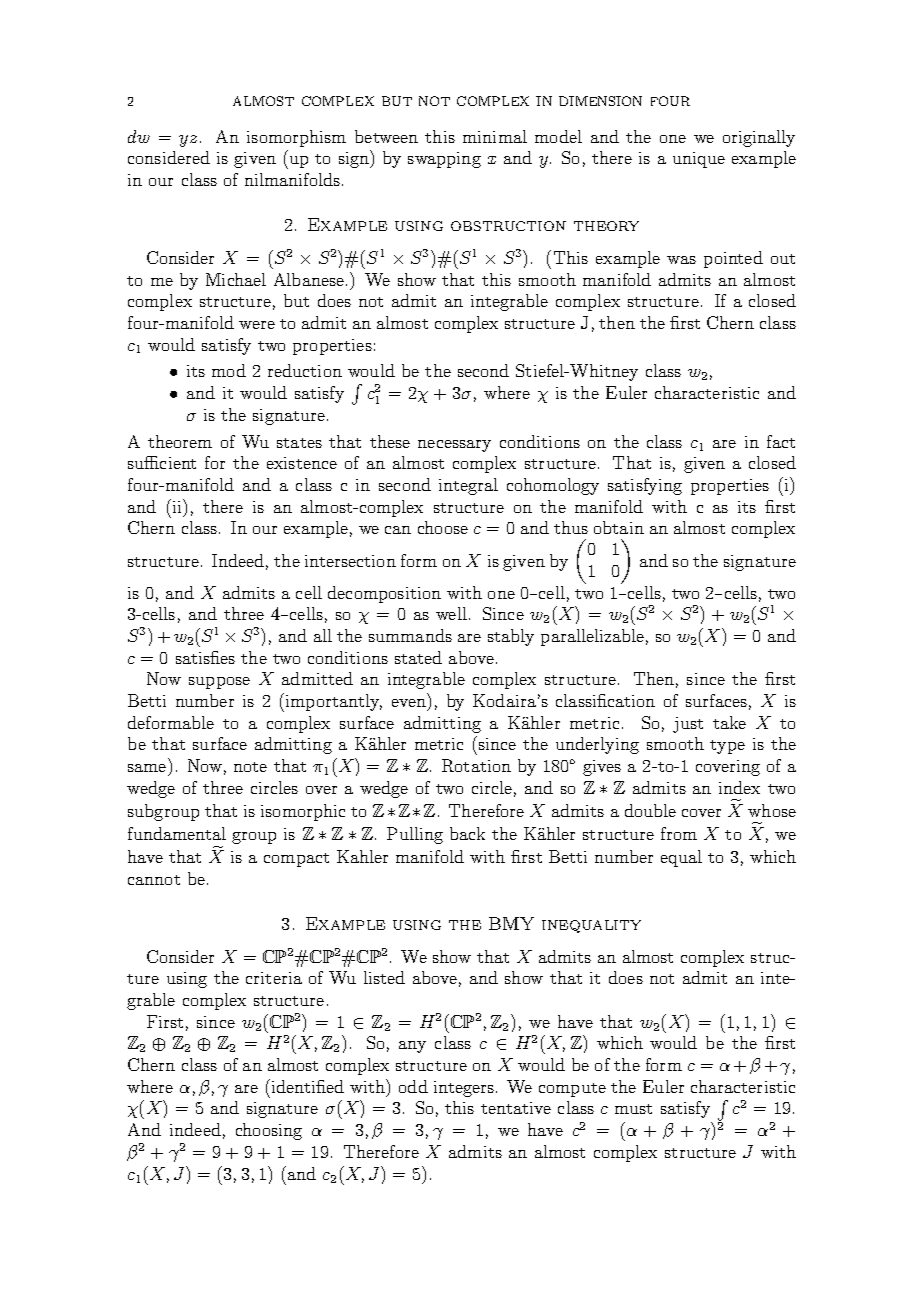  What do you see at coordinates (516, 1108) in the image?
I see `tentative` at bounding box center [516, 1108].
